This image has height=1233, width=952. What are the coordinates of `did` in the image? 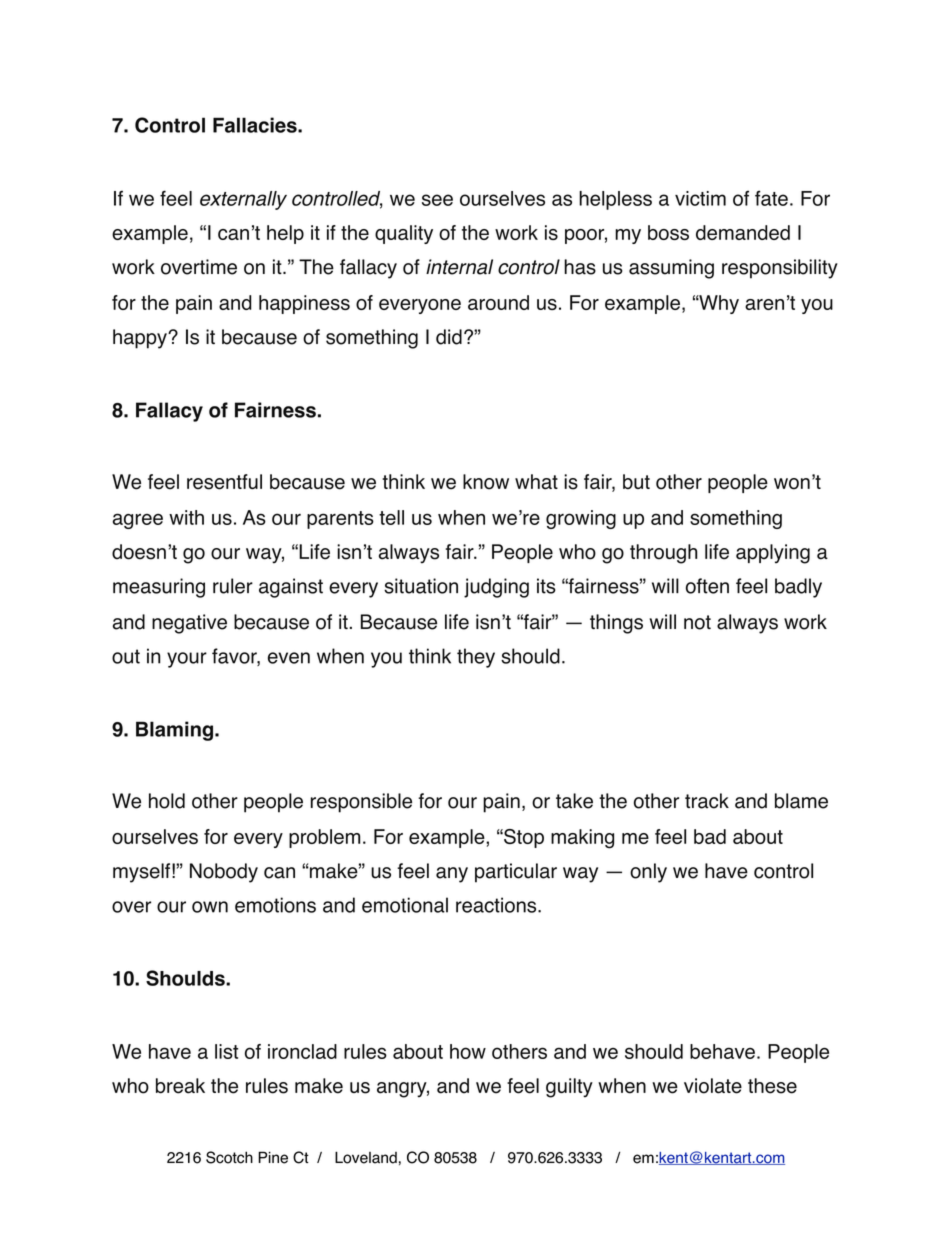 It's located at (449, 337).
